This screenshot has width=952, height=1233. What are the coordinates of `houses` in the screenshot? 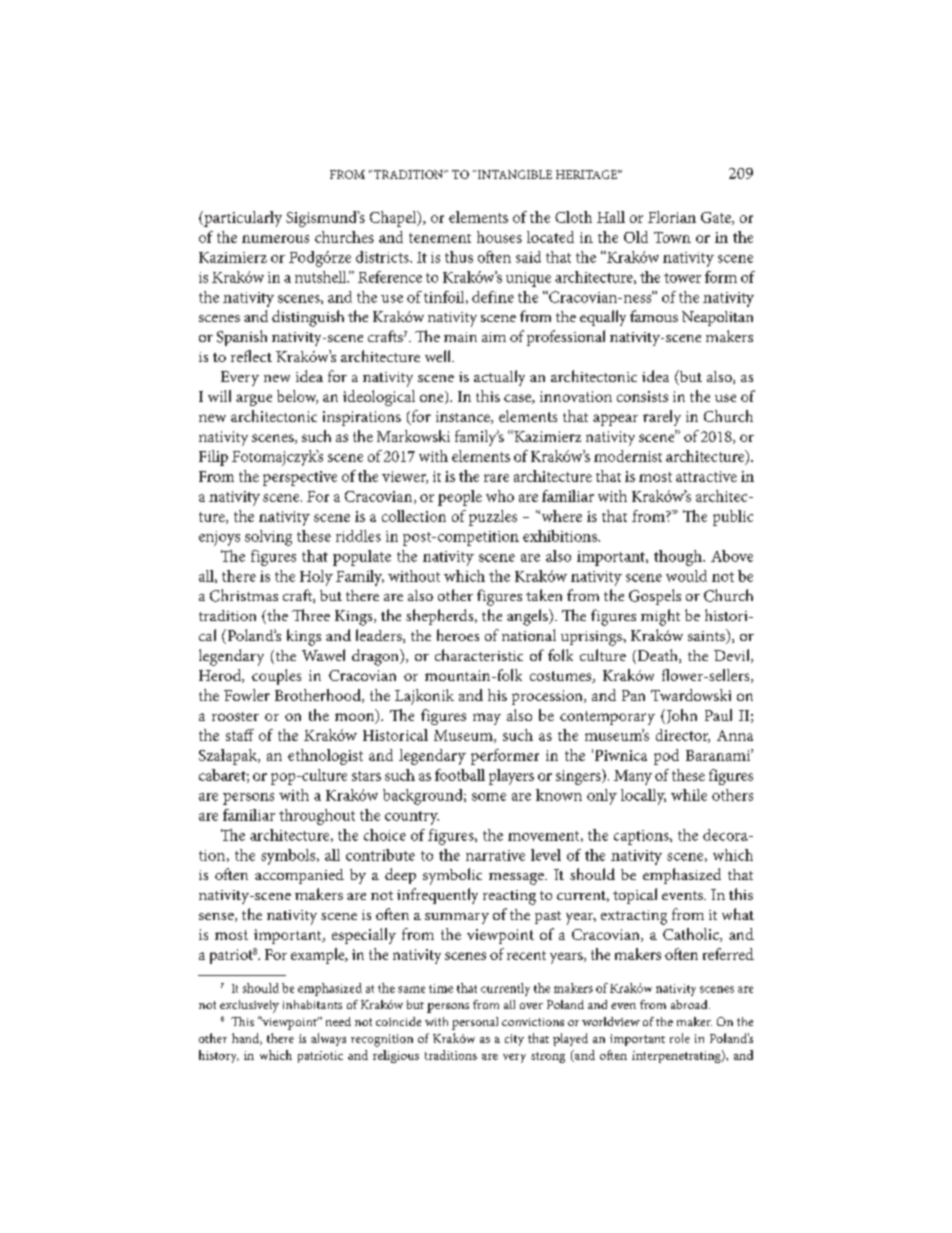 It's located at (499, 237).
